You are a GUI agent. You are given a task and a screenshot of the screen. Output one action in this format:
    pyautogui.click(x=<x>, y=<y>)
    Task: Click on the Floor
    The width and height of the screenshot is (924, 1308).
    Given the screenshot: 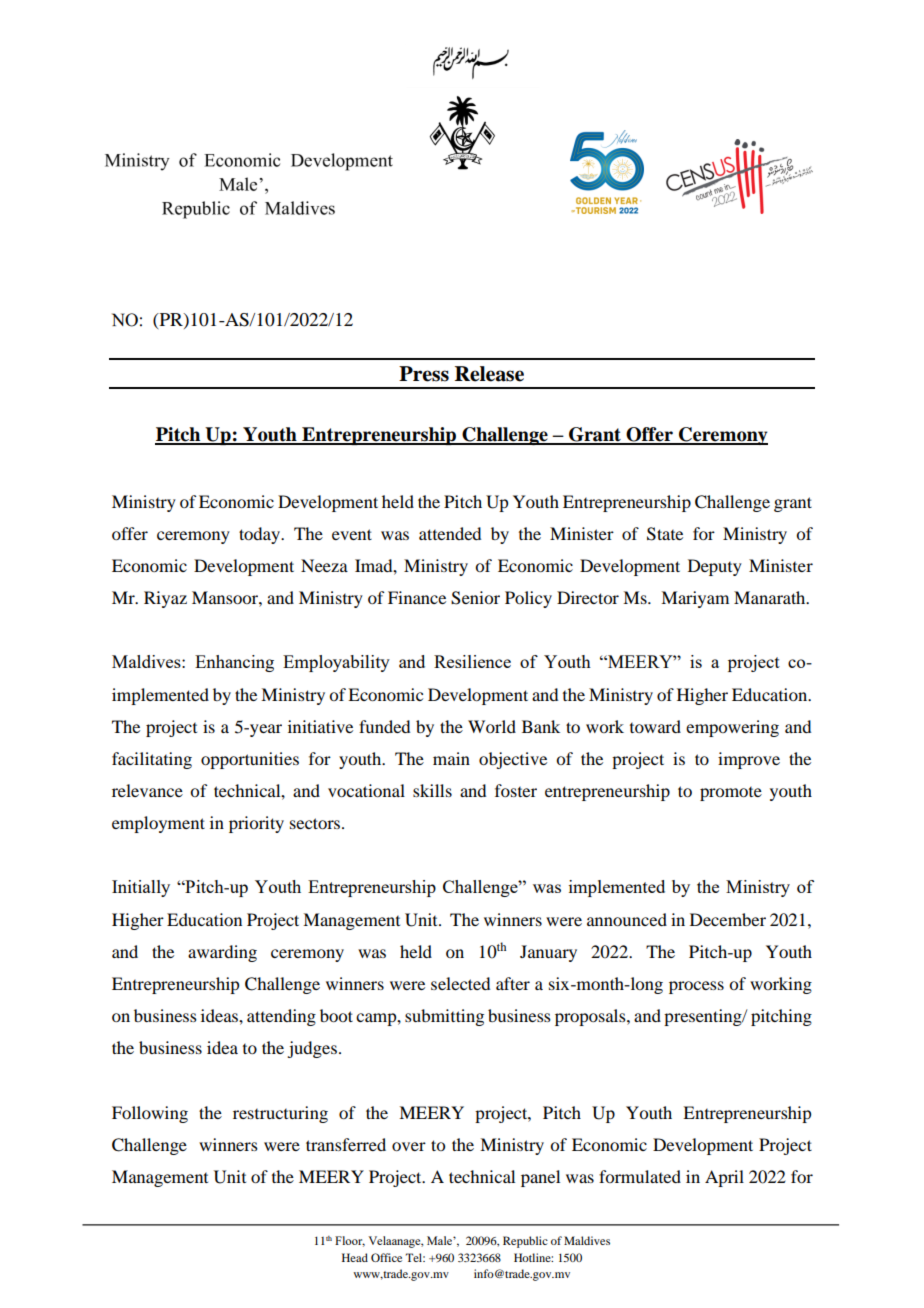 What is the action you would take?
    pyautogui.click(x=350, y=1241)
